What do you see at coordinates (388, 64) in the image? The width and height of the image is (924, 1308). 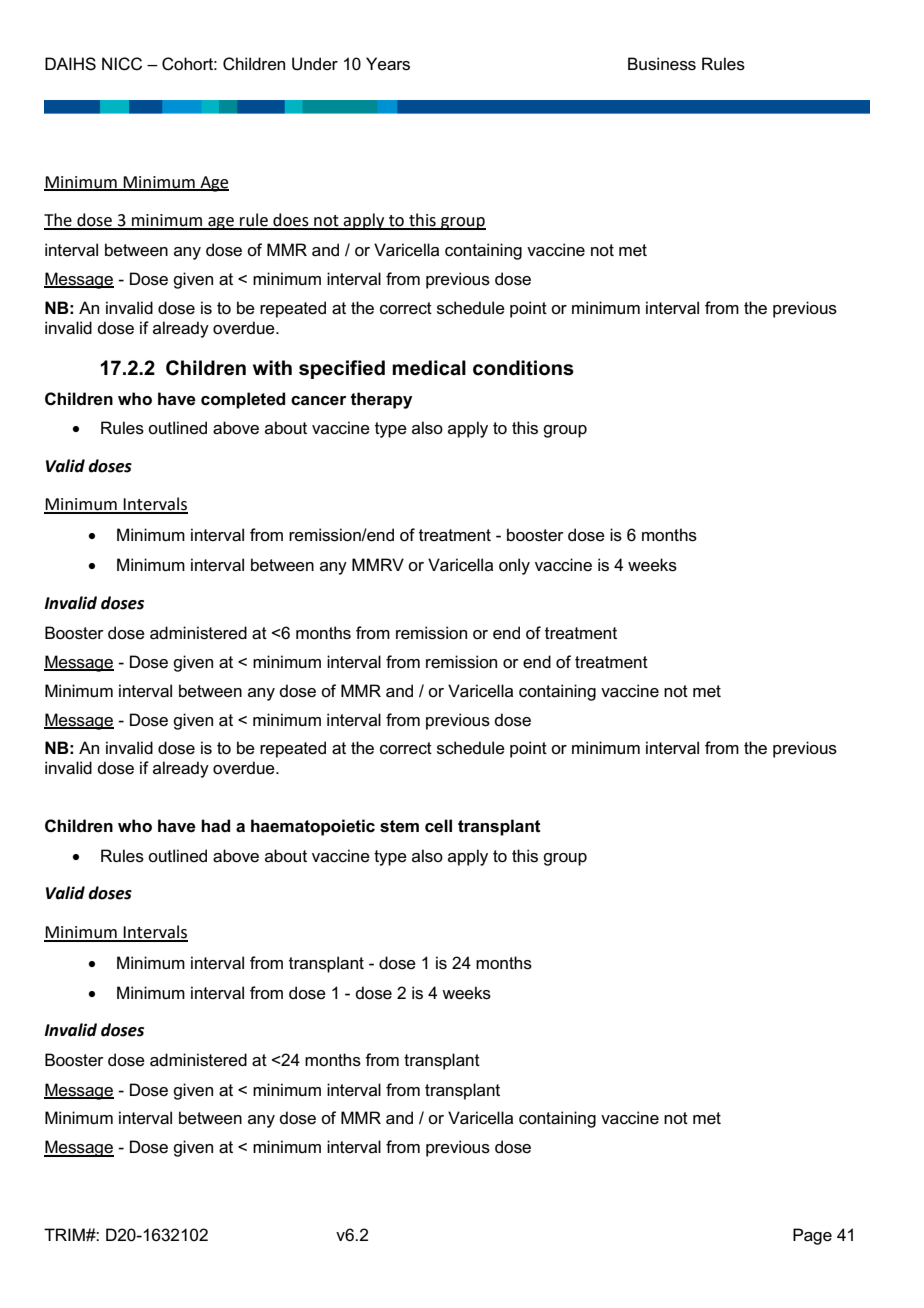 I see `Years` at bounding box center [388, 64].
